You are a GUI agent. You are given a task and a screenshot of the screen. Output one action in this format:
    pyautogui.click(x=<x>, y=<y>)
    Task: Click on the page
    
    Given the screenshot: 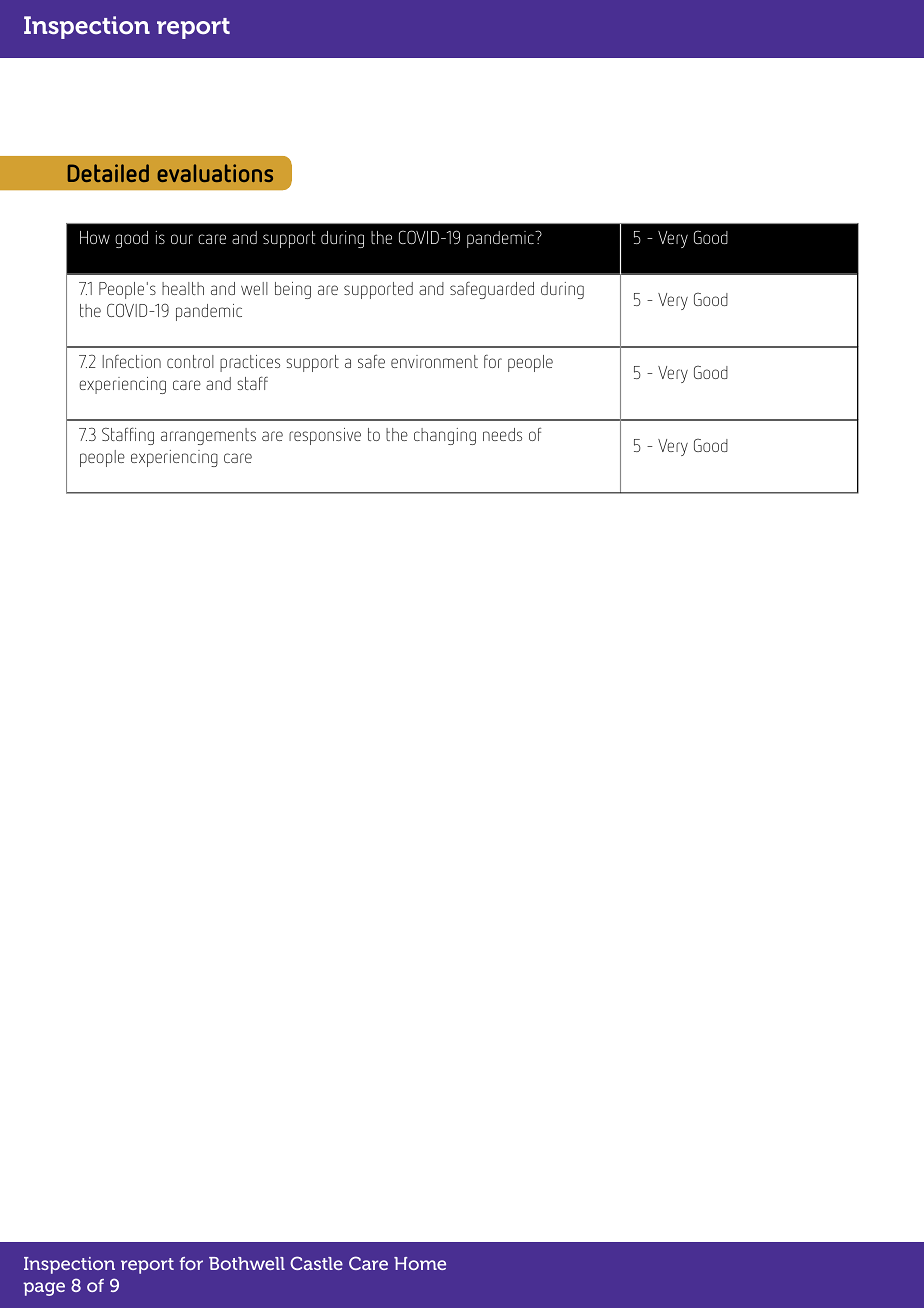 What is the action you would take?
    pyautogui.click(x=44, y=1289)
